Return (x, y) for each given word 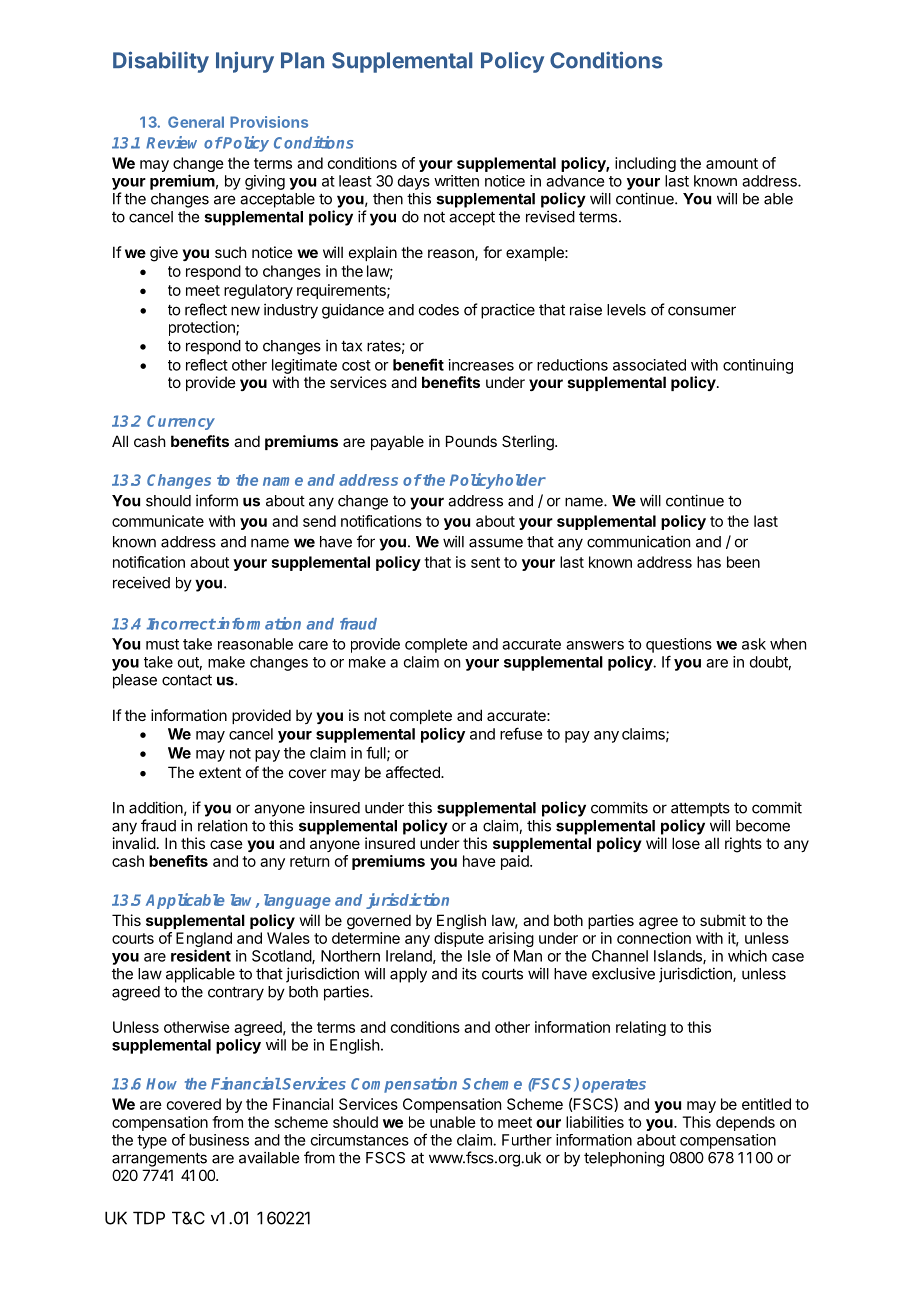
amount (732, 163)
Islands (679, 957)
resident (201, 955)
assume (496, 543)
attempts (700, 810)
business (219, 1140)
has (709, 562)
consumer (702, 311)
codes (439, 310)
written (456, 181)
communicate (158, 521)
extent (220, 772)
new (245, 311)
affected (414, 772)
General (196, 122)
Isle (479, 956)
